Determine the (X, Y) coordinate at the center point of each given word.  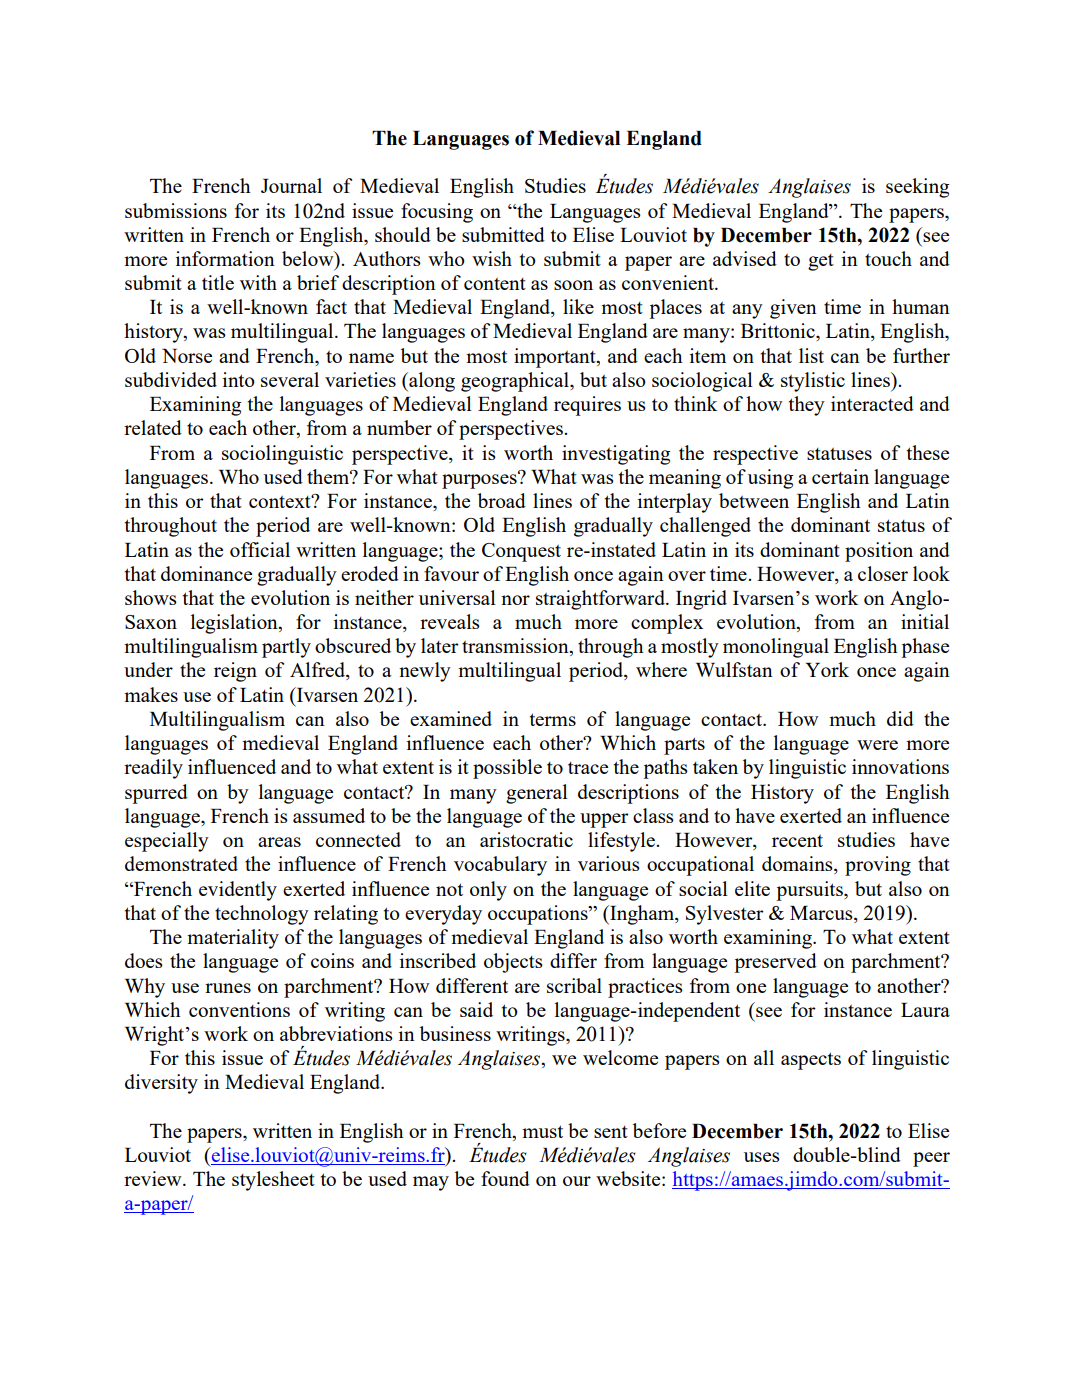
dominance (206, 573)
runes (228, 988)
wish (492, 258)
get (821, 262)
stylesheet (273, 1181)
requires (587, 406)
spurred (156, 794)
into (239, 379)
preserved (775, 963)
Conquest (521, 552)
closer (883, 573)
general (537, 794)
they (807, 406)
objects (513, 963)
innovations (900, 766)
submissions (176, 210)
